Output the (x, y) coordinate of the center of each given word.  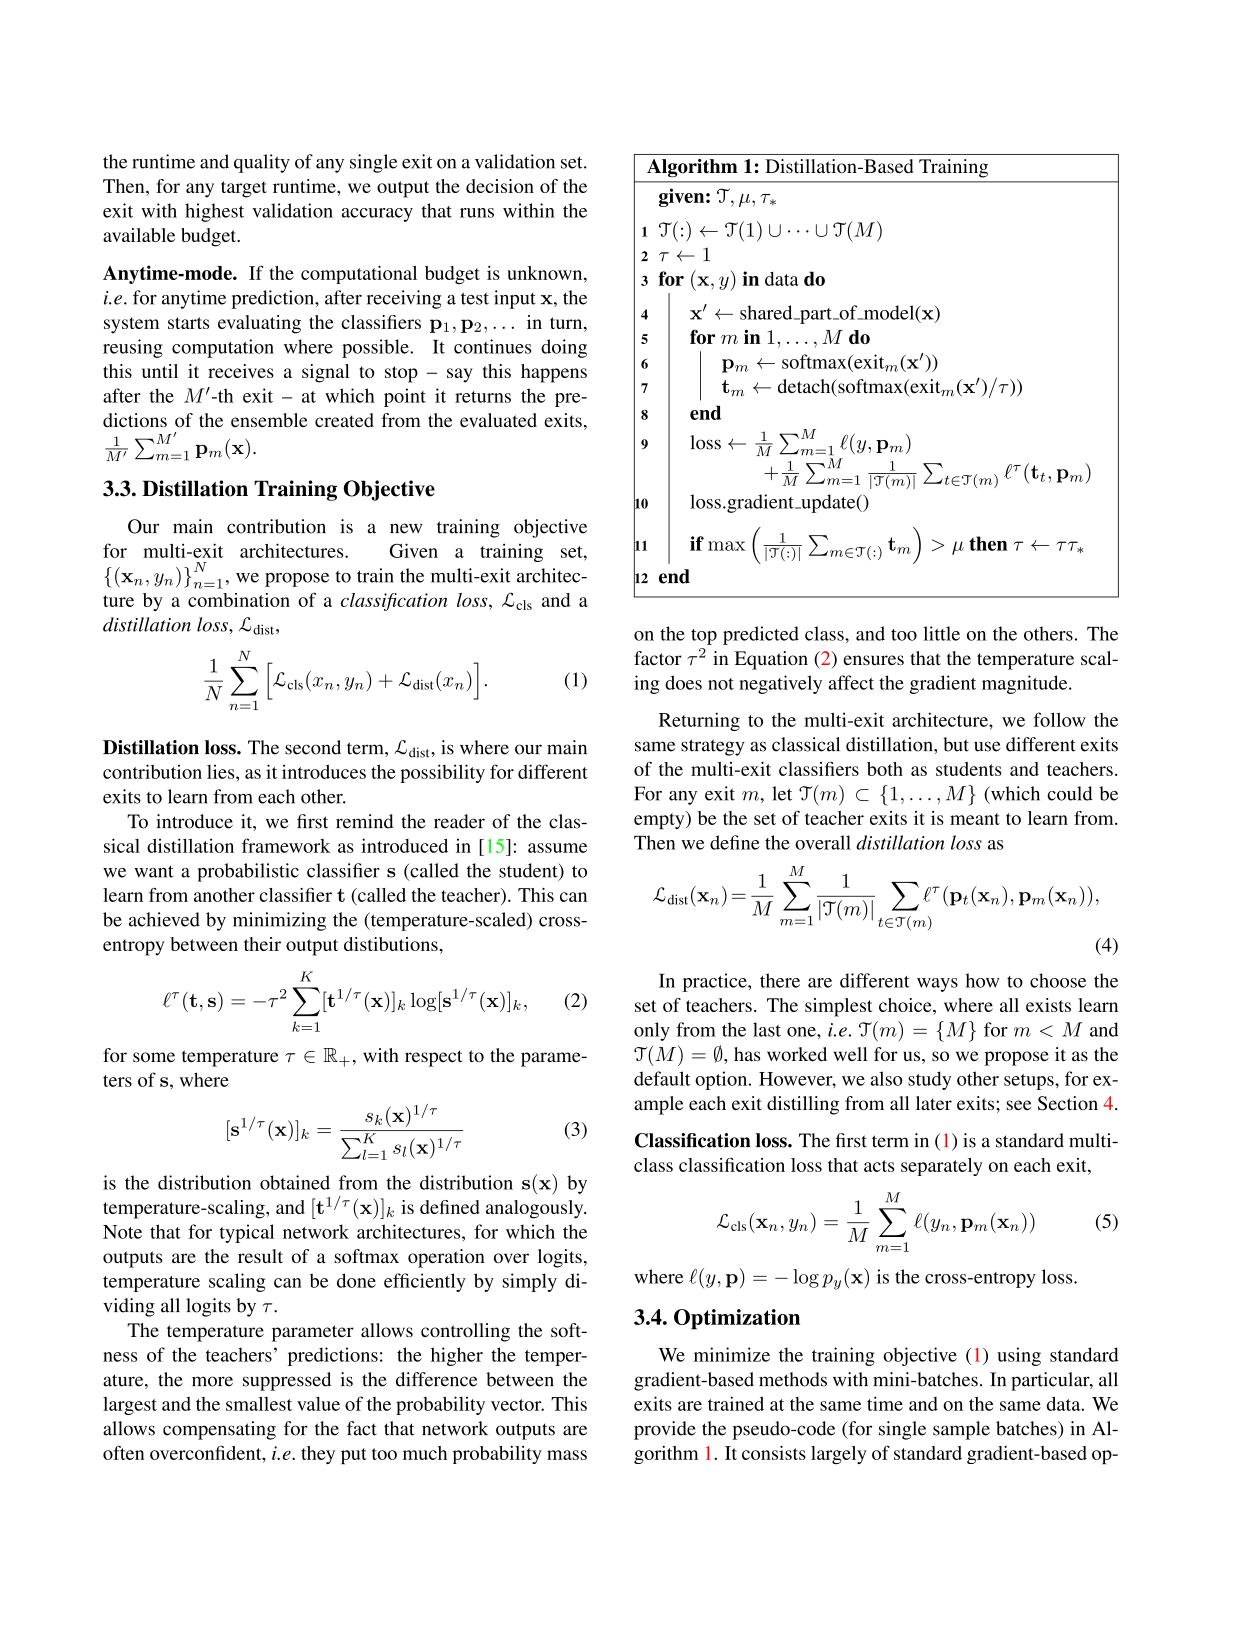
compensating (219, 1430)
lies (222, 772)
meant (975, 819)
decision (500, 186)
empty (660, 820)
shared (767, 312)
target (244, 189)
